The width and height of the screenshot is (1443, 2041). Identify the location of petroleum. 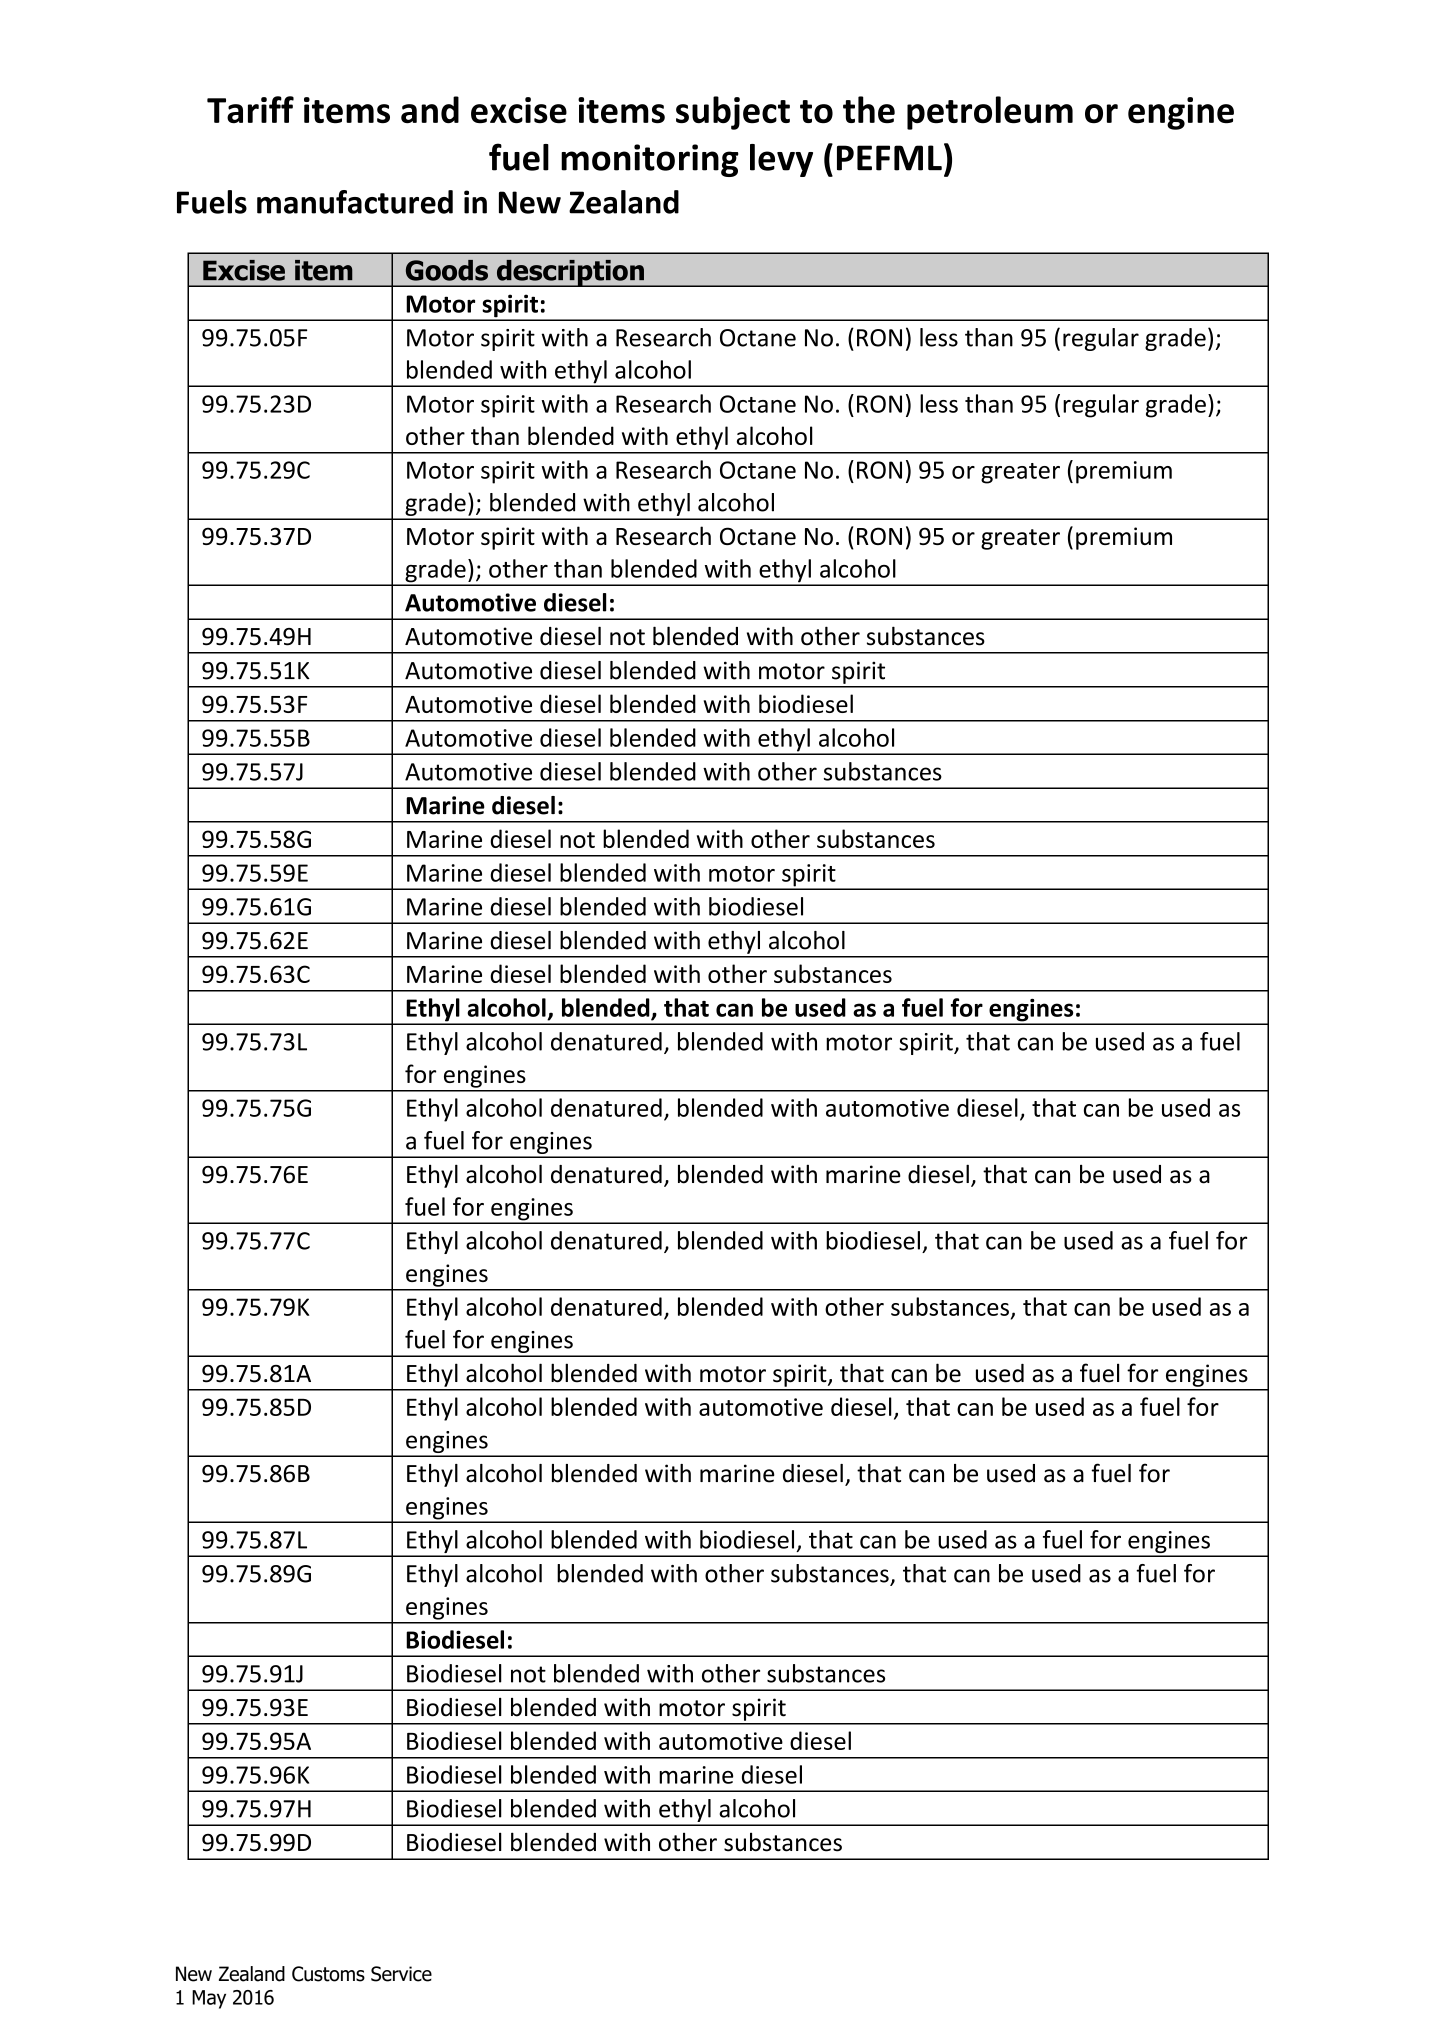
(990, 113).
